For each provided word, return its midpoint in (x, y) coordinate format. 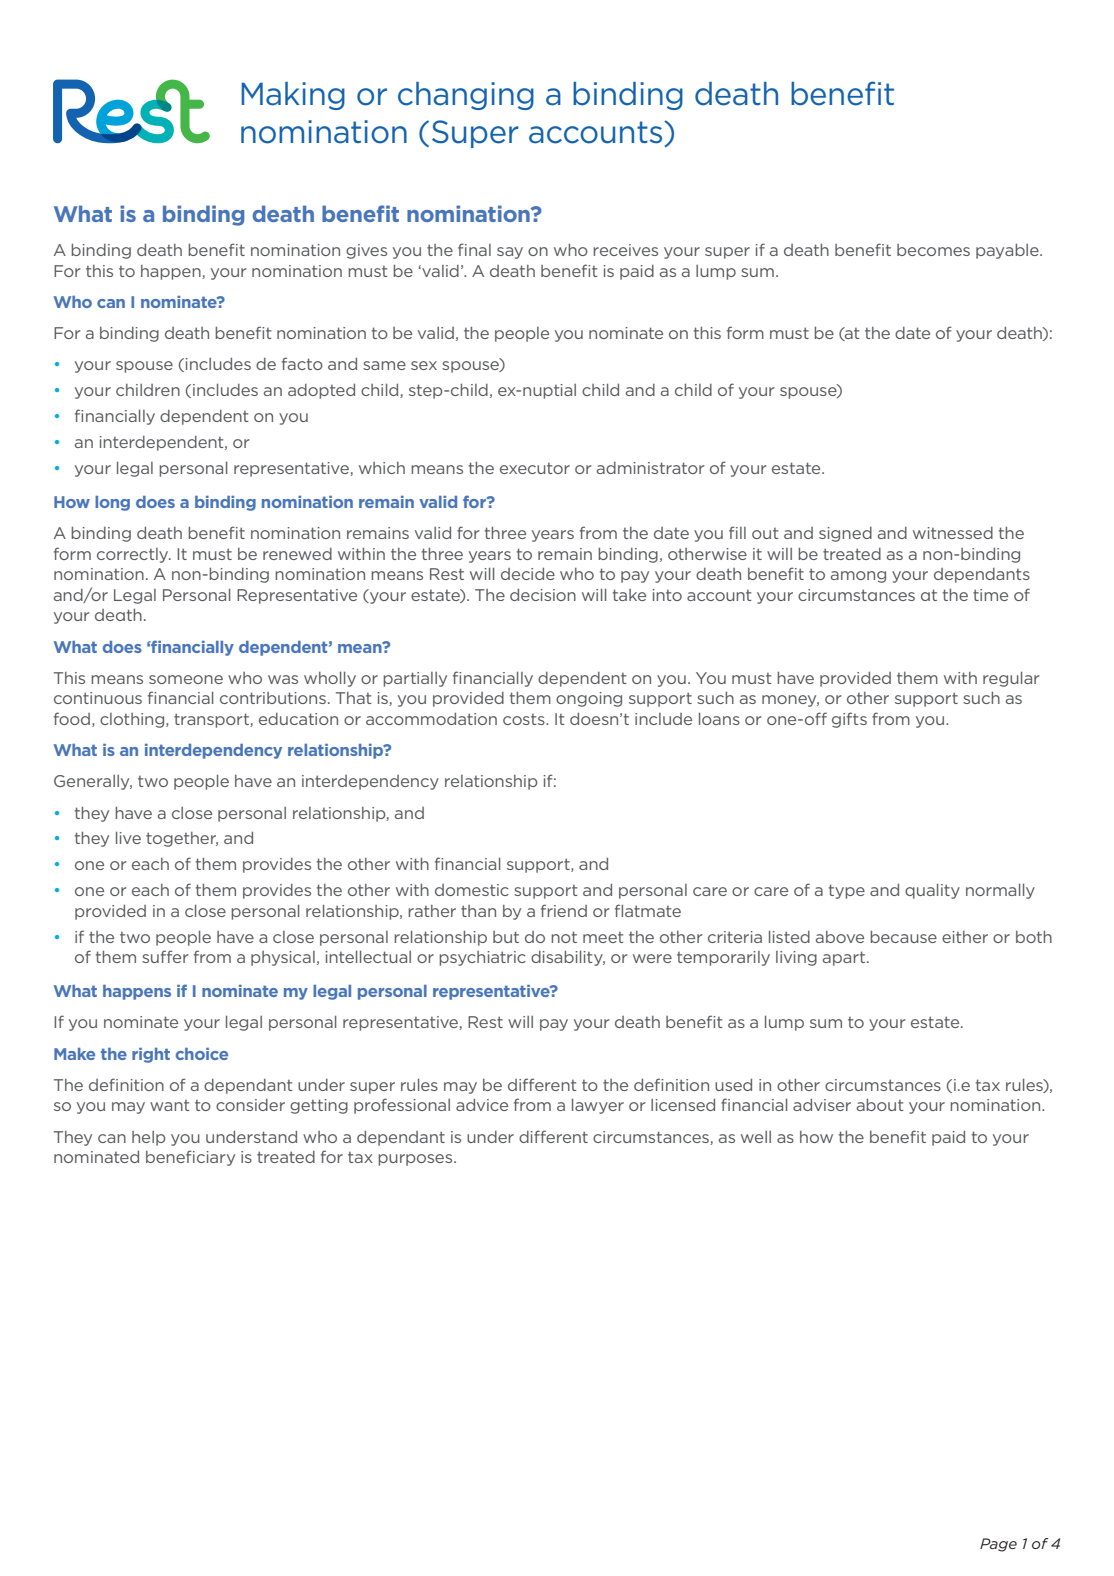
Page (998, 1545)
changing (466, 96)
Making (293, 96)
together (182, 839)
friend (564, 910)
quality (932, 891)
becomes (933, 250)
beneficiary (190, 1158)
